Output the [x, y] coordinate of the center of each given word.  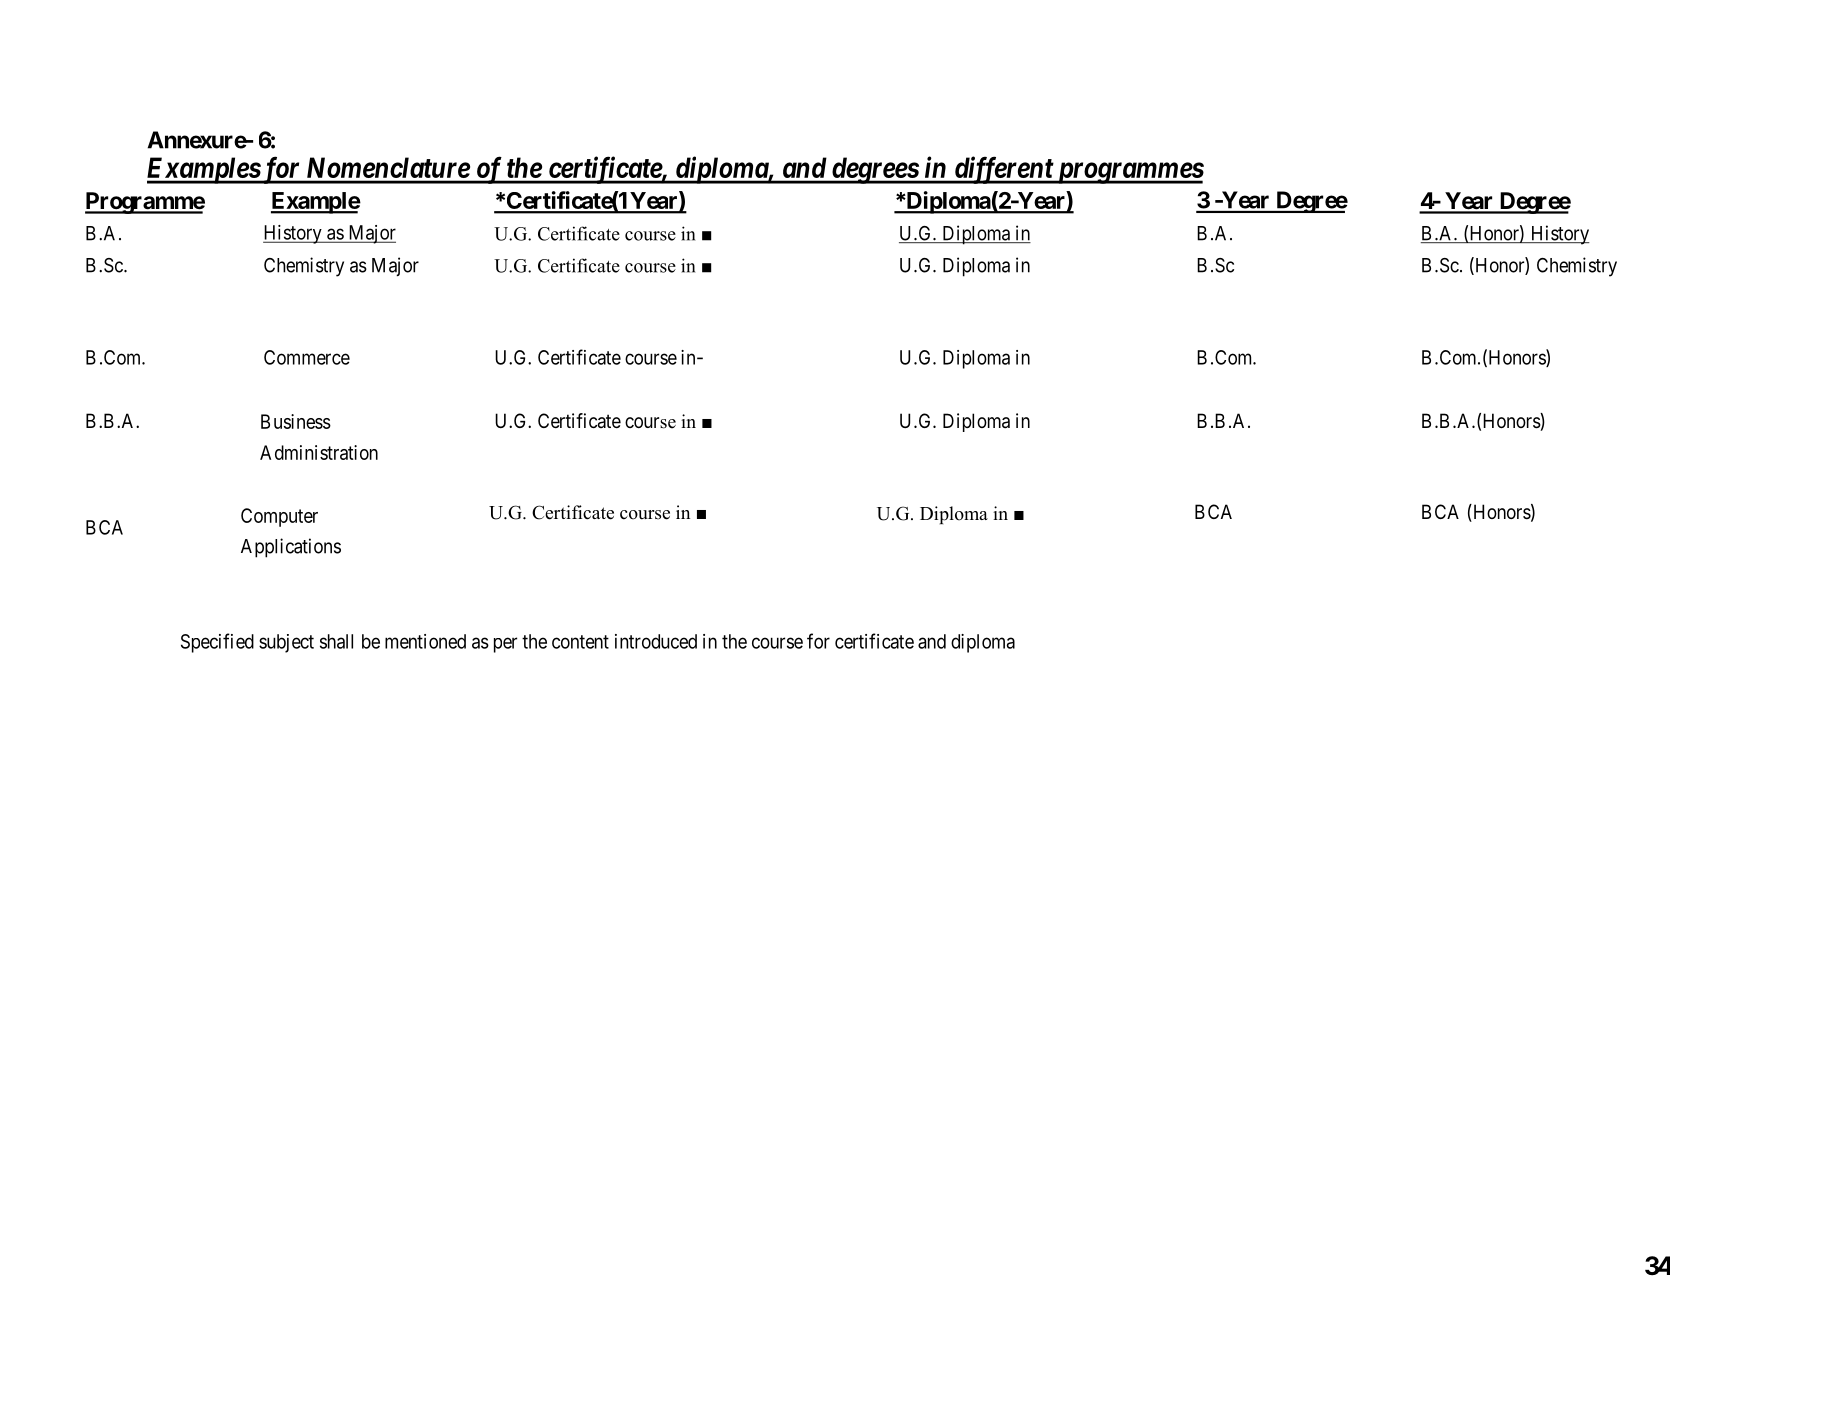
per [505, 645]
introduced [656, 641]
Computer [279, 517]
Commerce [307, 357]
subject [286, 643]
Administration [319, 452]
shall [336, 641]
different [1003, 170]
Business [296, 421]
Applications [291, 548]
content [580, 642]
